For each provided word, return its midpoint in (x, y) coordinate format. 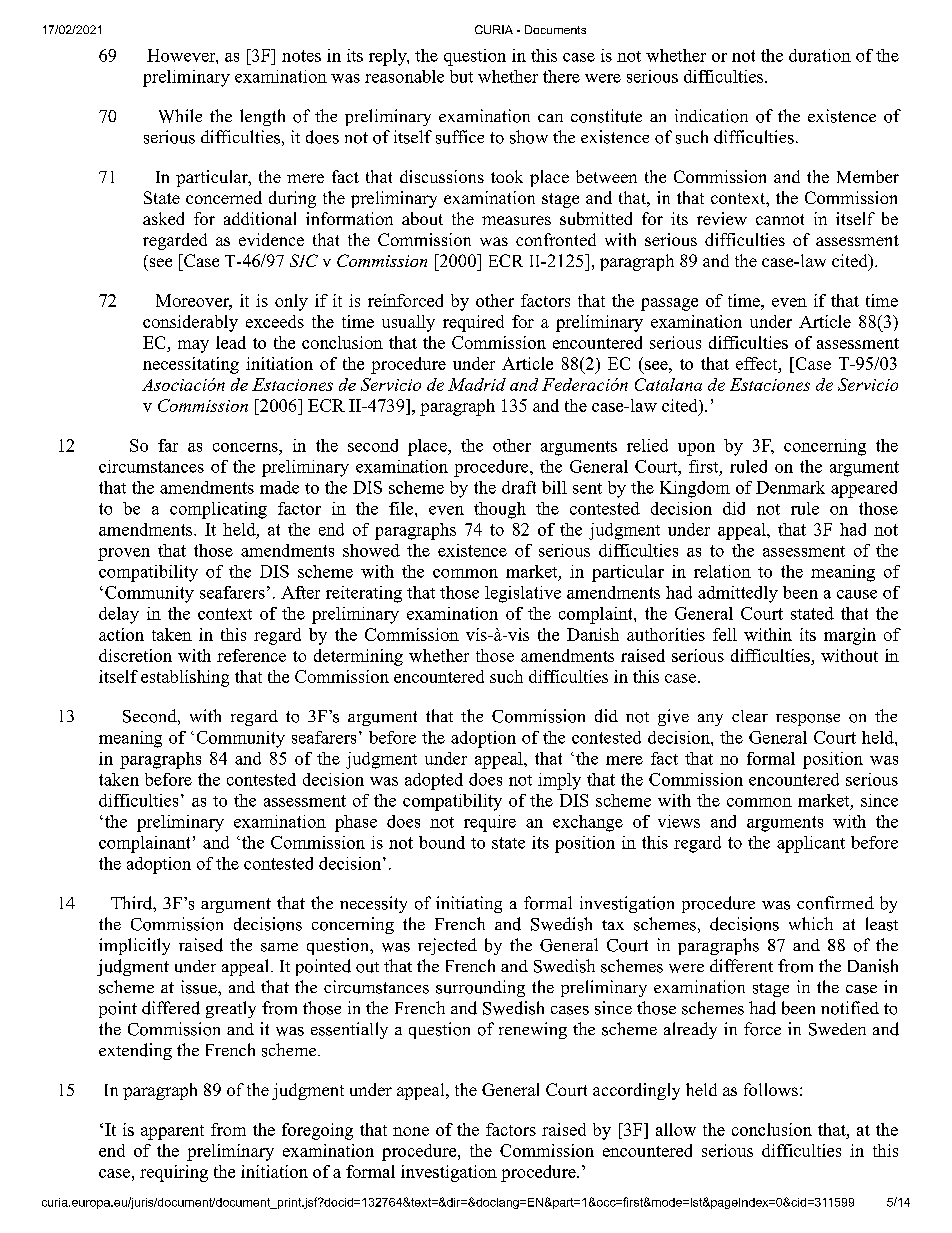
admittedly (738, 594)
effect (758, 363)
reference (251, 655)
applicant (811, 844)
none (411, 1131)
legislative (523, 594)
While (180, 116)
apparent (172, 1132)
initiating (469, 904)
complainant (144, 844)
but (461, 76)
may (193, 346)
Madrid (477, 384)
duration (820, 55)
